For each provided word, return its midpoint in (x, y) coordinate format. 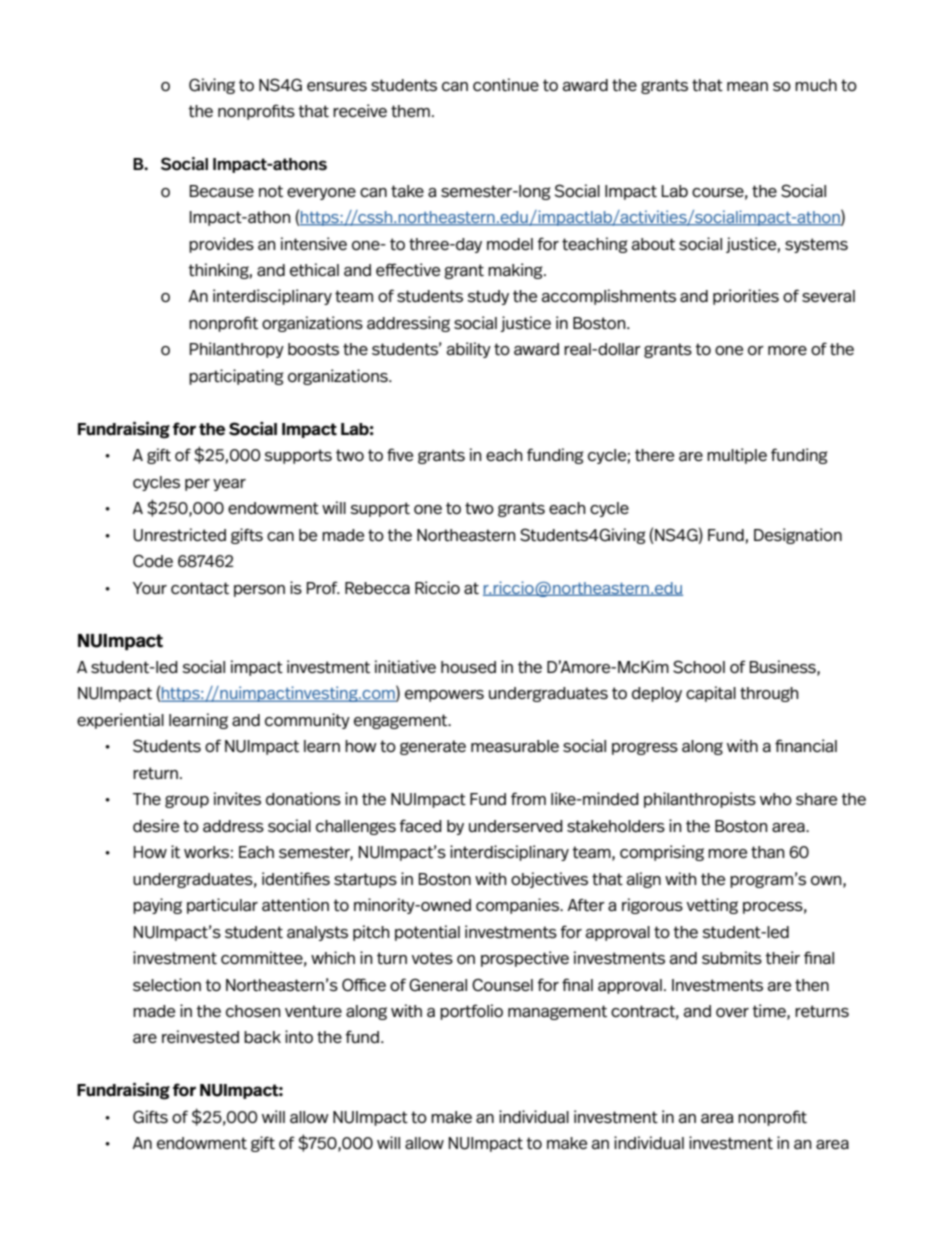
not (271, 191)
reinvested (200, 1037)
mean (747, 86)
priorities (746, 297)
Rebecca (377, 588)
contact (200, 588)
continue (506, 85)
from (528, 798)
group (187, 801)
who (776, 799)
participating (236, 377)
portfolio (471, 1012)
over (732, 1013)
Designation (798, 536)
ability (469, 350)
